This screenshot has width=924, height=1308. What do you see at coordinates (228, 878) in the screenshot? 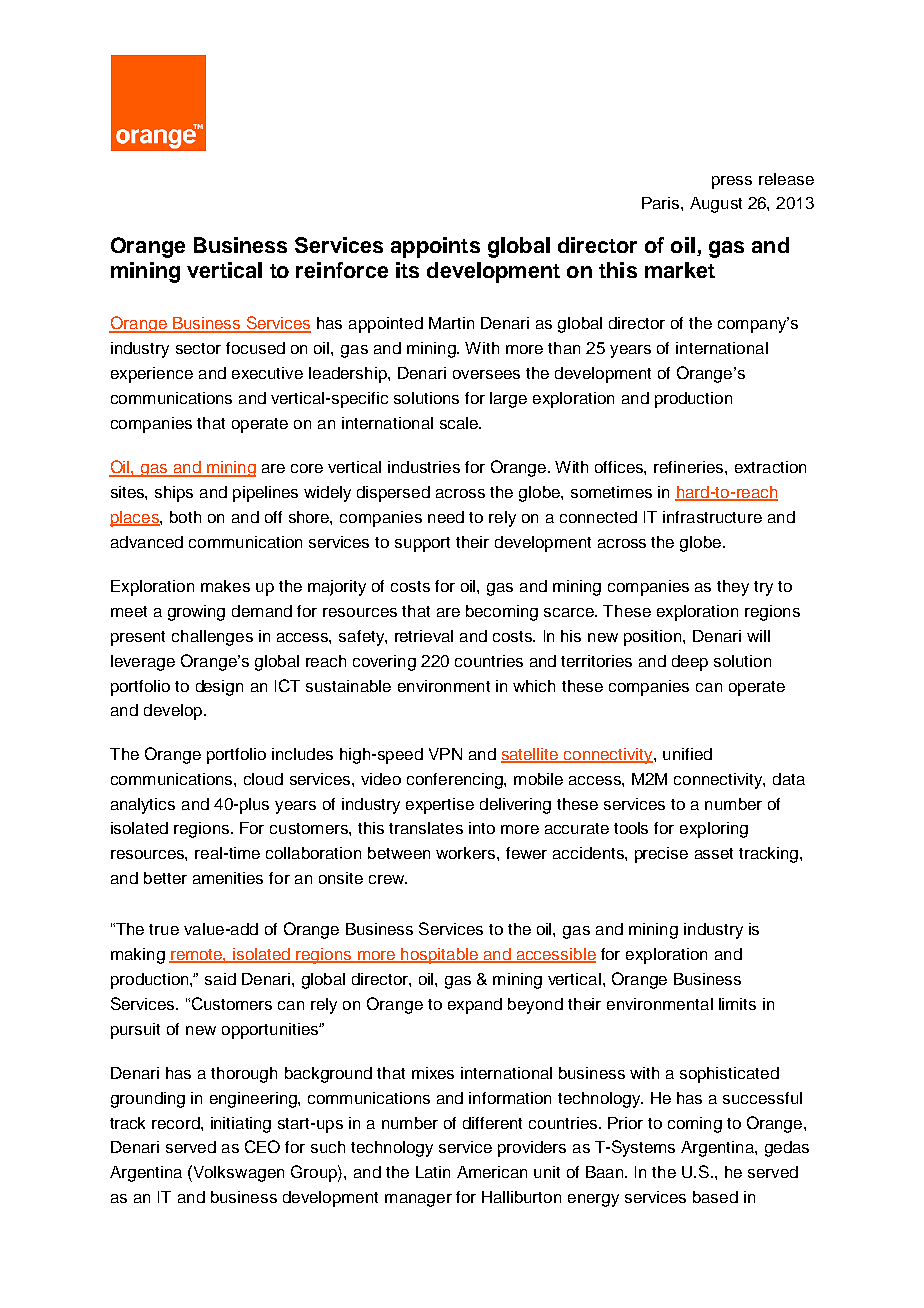
I see `amenities` at bounding box center [228, 878].
